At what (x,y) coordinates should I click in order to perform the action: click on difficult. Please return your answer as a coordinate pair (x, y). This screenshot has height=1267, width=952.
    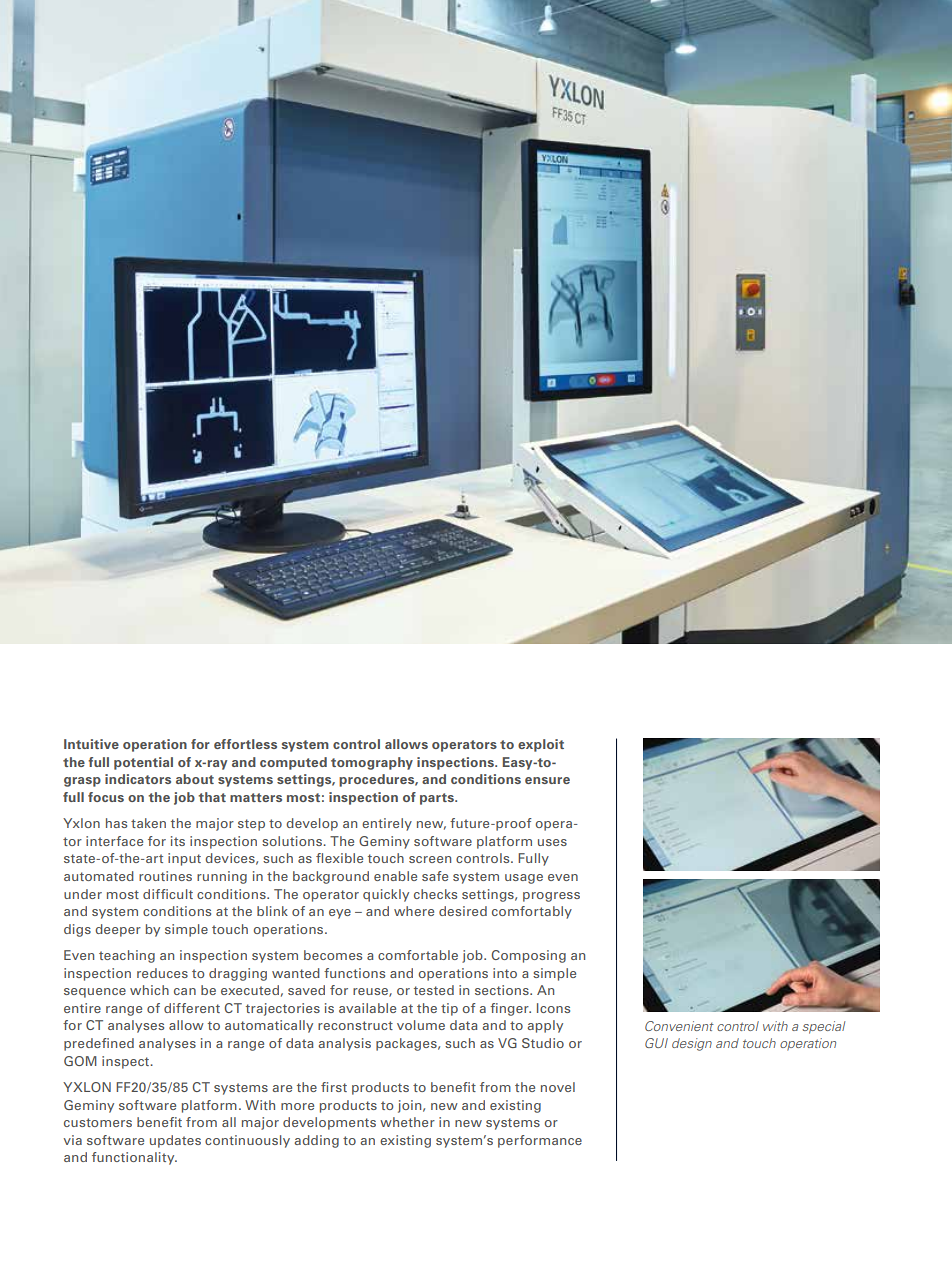
    Looking at the image, I should click on (168, 894).
